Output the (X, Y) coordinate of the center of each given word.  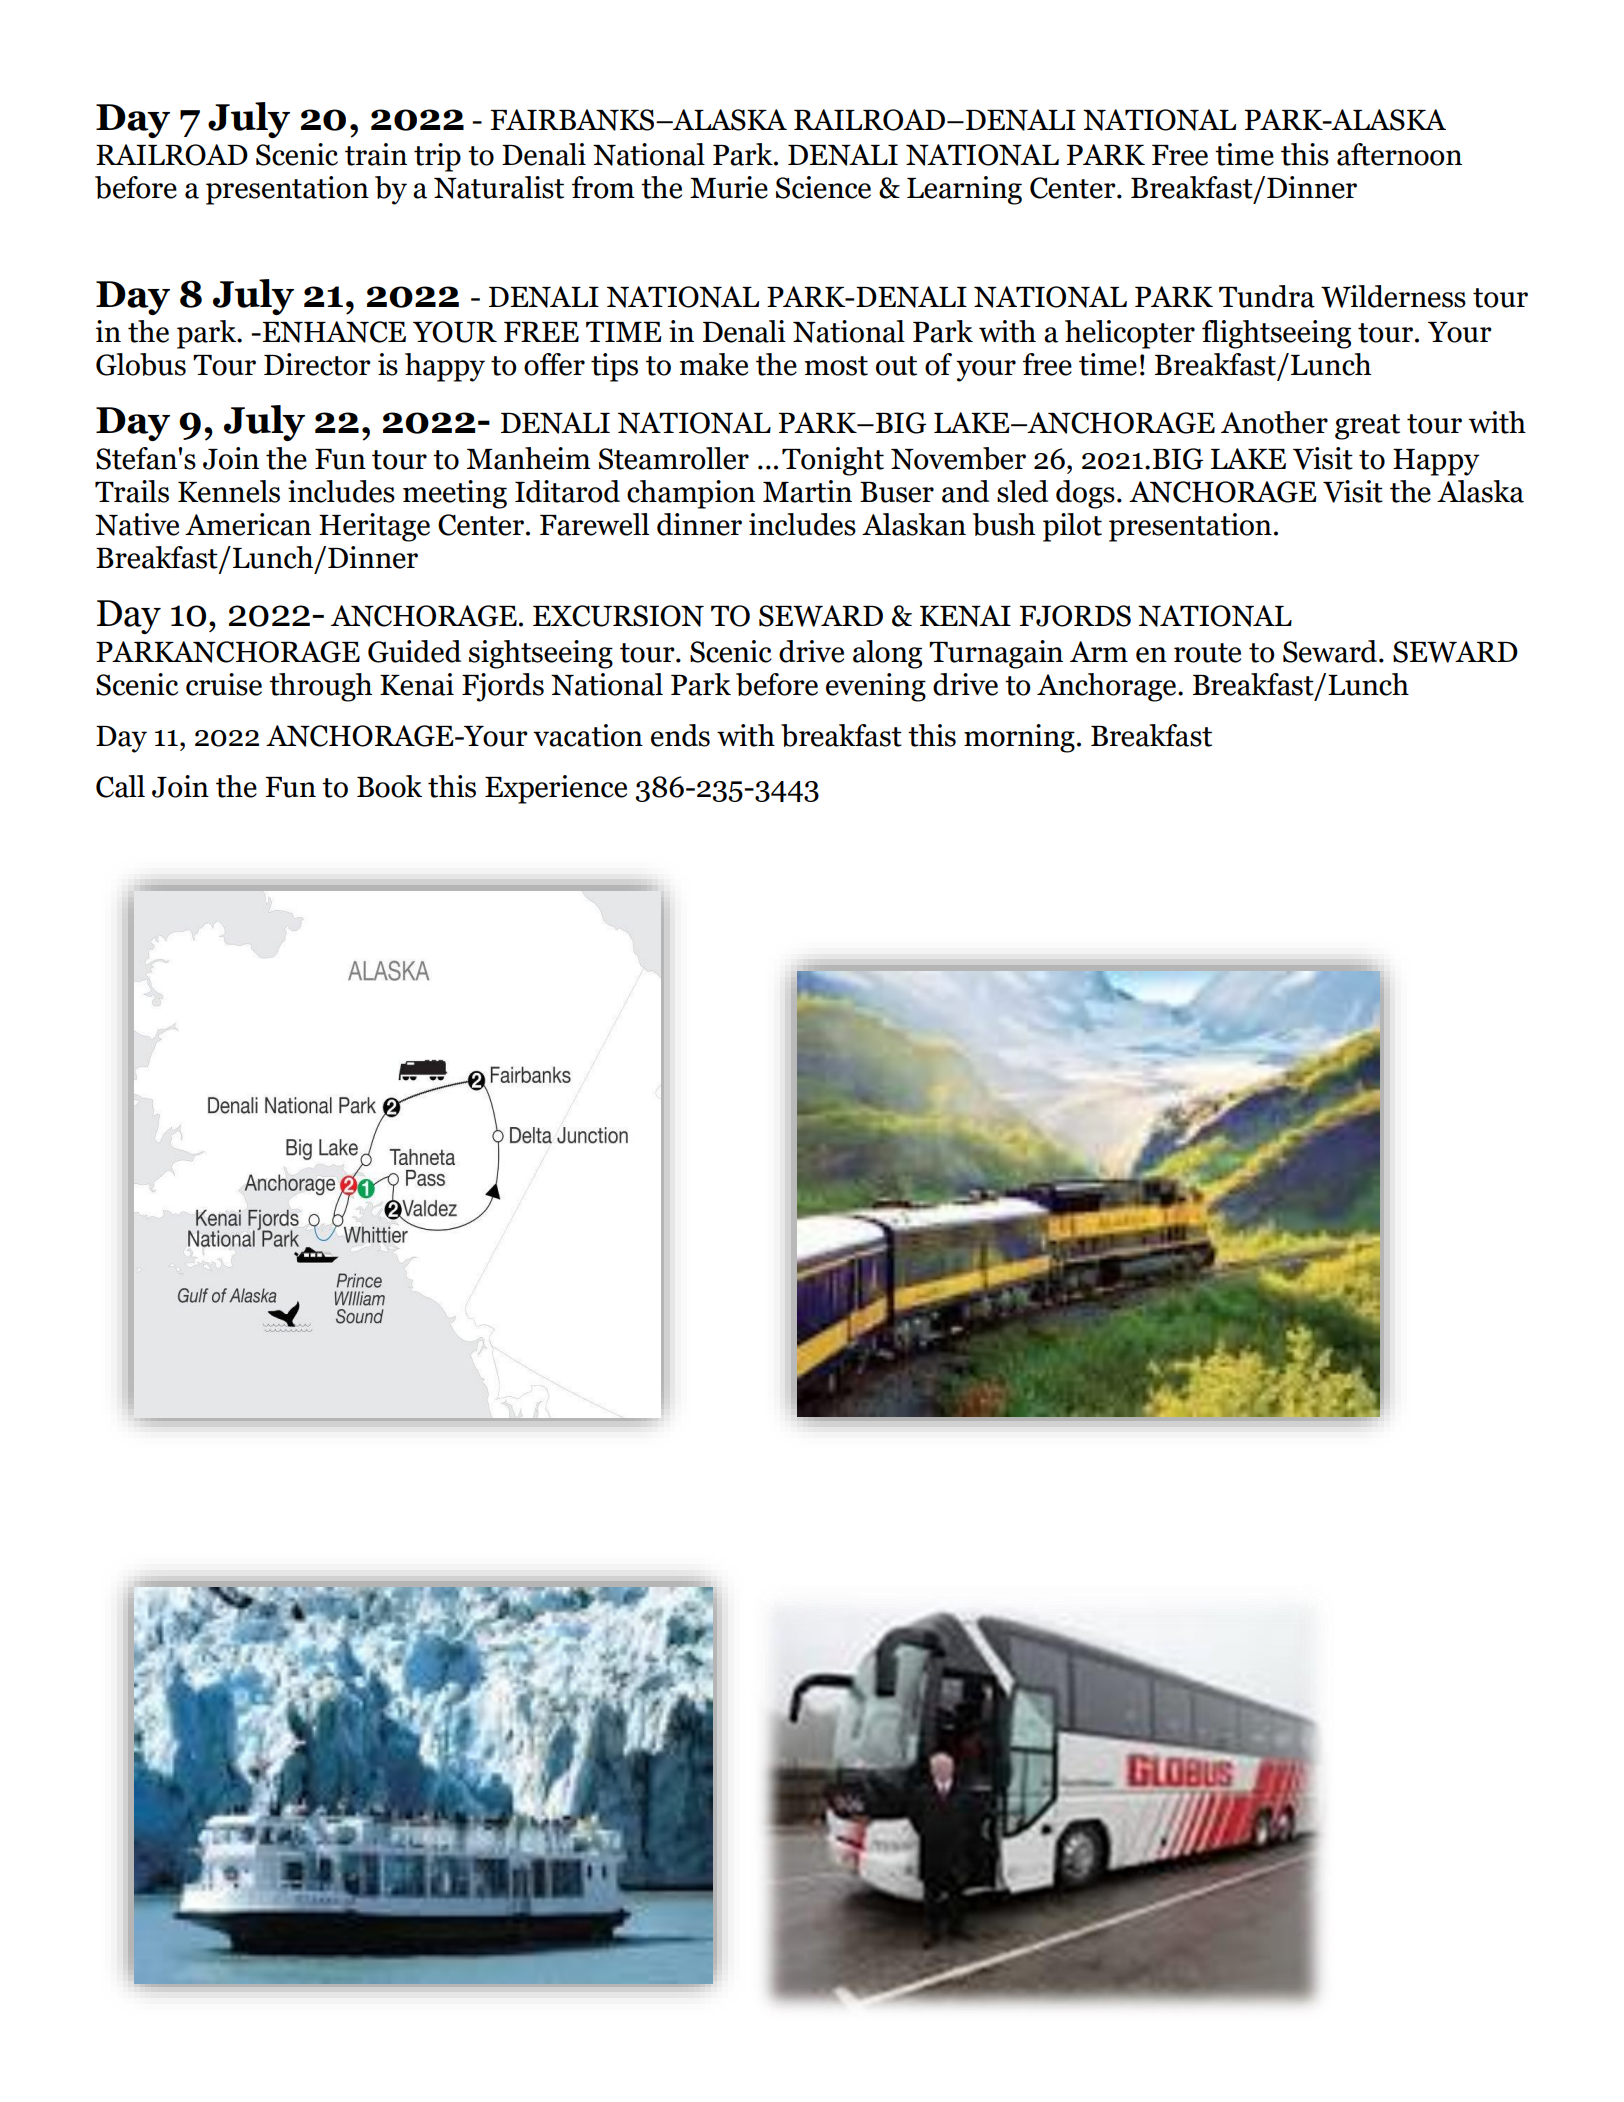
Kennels (229, 491)
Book (389, 786)
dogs (1085, 494)
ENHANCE (334, 332)
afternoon (1399, 154)
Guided (414, 651)
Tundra (1267, 296)
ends (680, 735)
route (1207, 653)
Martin (807, 491)
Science (823, 187)
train (376, 154)
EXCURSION (618, 616)
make (713, 364)
